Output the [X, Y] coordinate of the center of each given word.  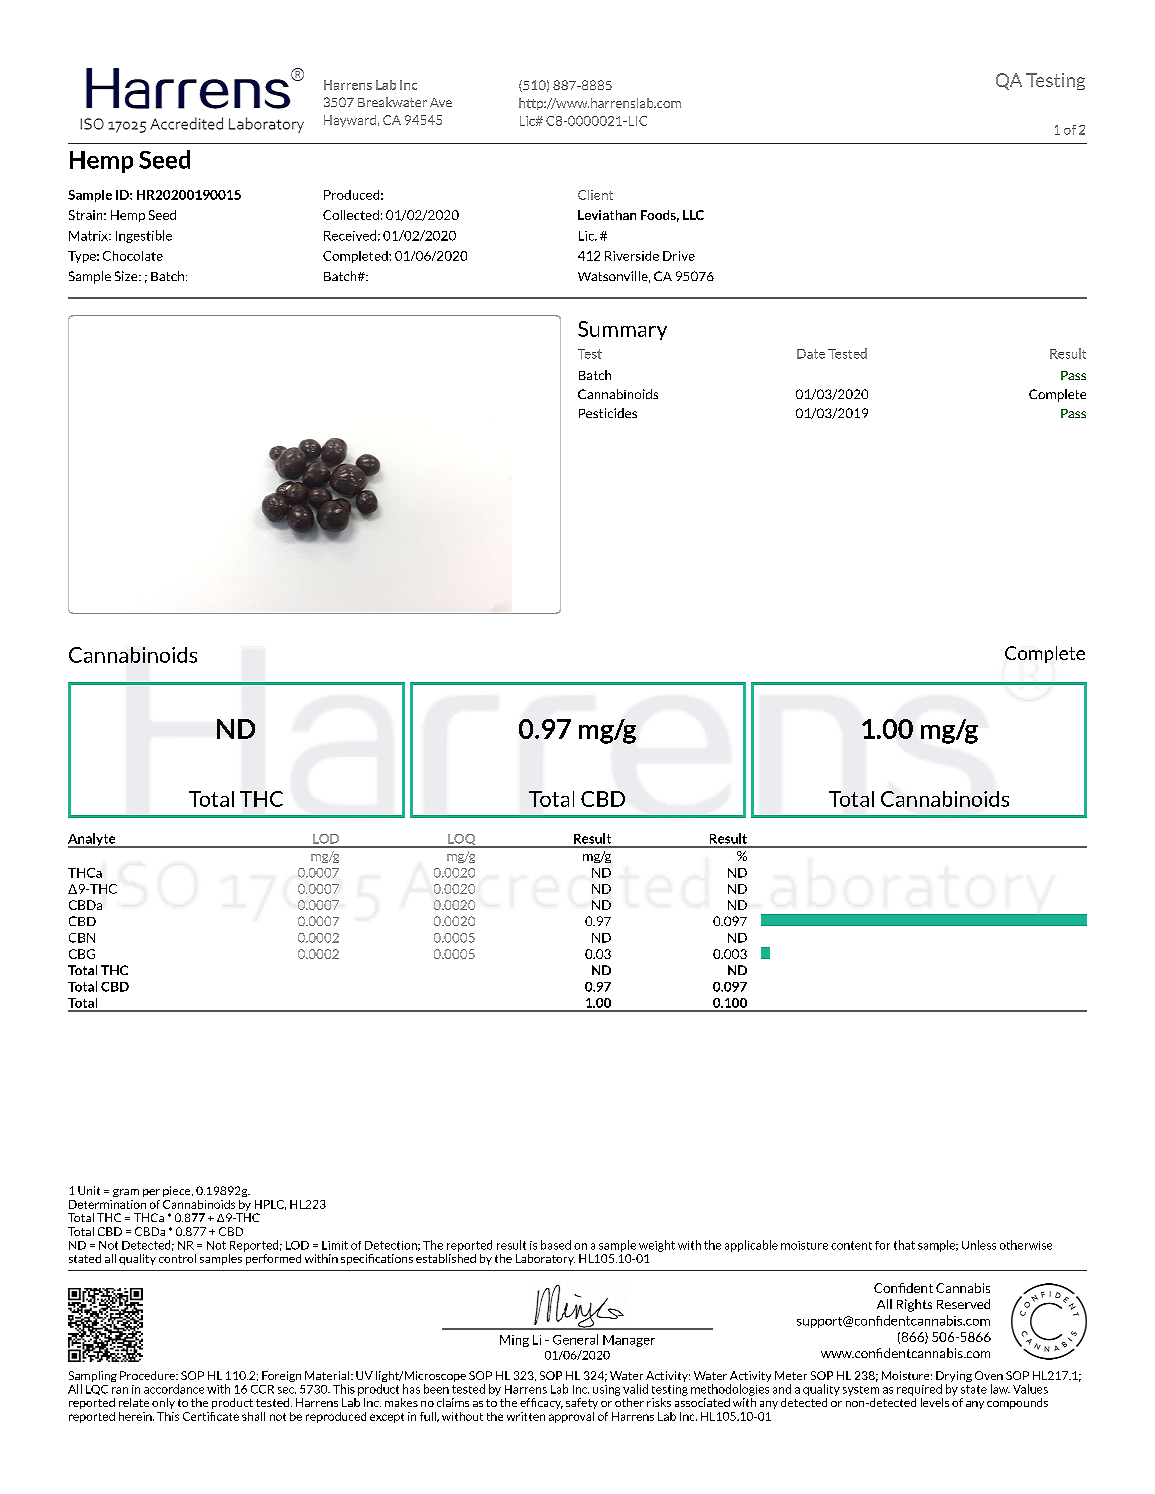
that [904, 1245]
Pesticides [608, 413]
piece [178, 1191]
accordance [174, 1389]
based [556, 1245]
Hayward [350, 121]
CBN [82, 938]
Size [127, 276]
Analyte [93, 840]
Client [595, 195]
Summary [622, 330]
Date [811, 354]
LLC [693, 215]
